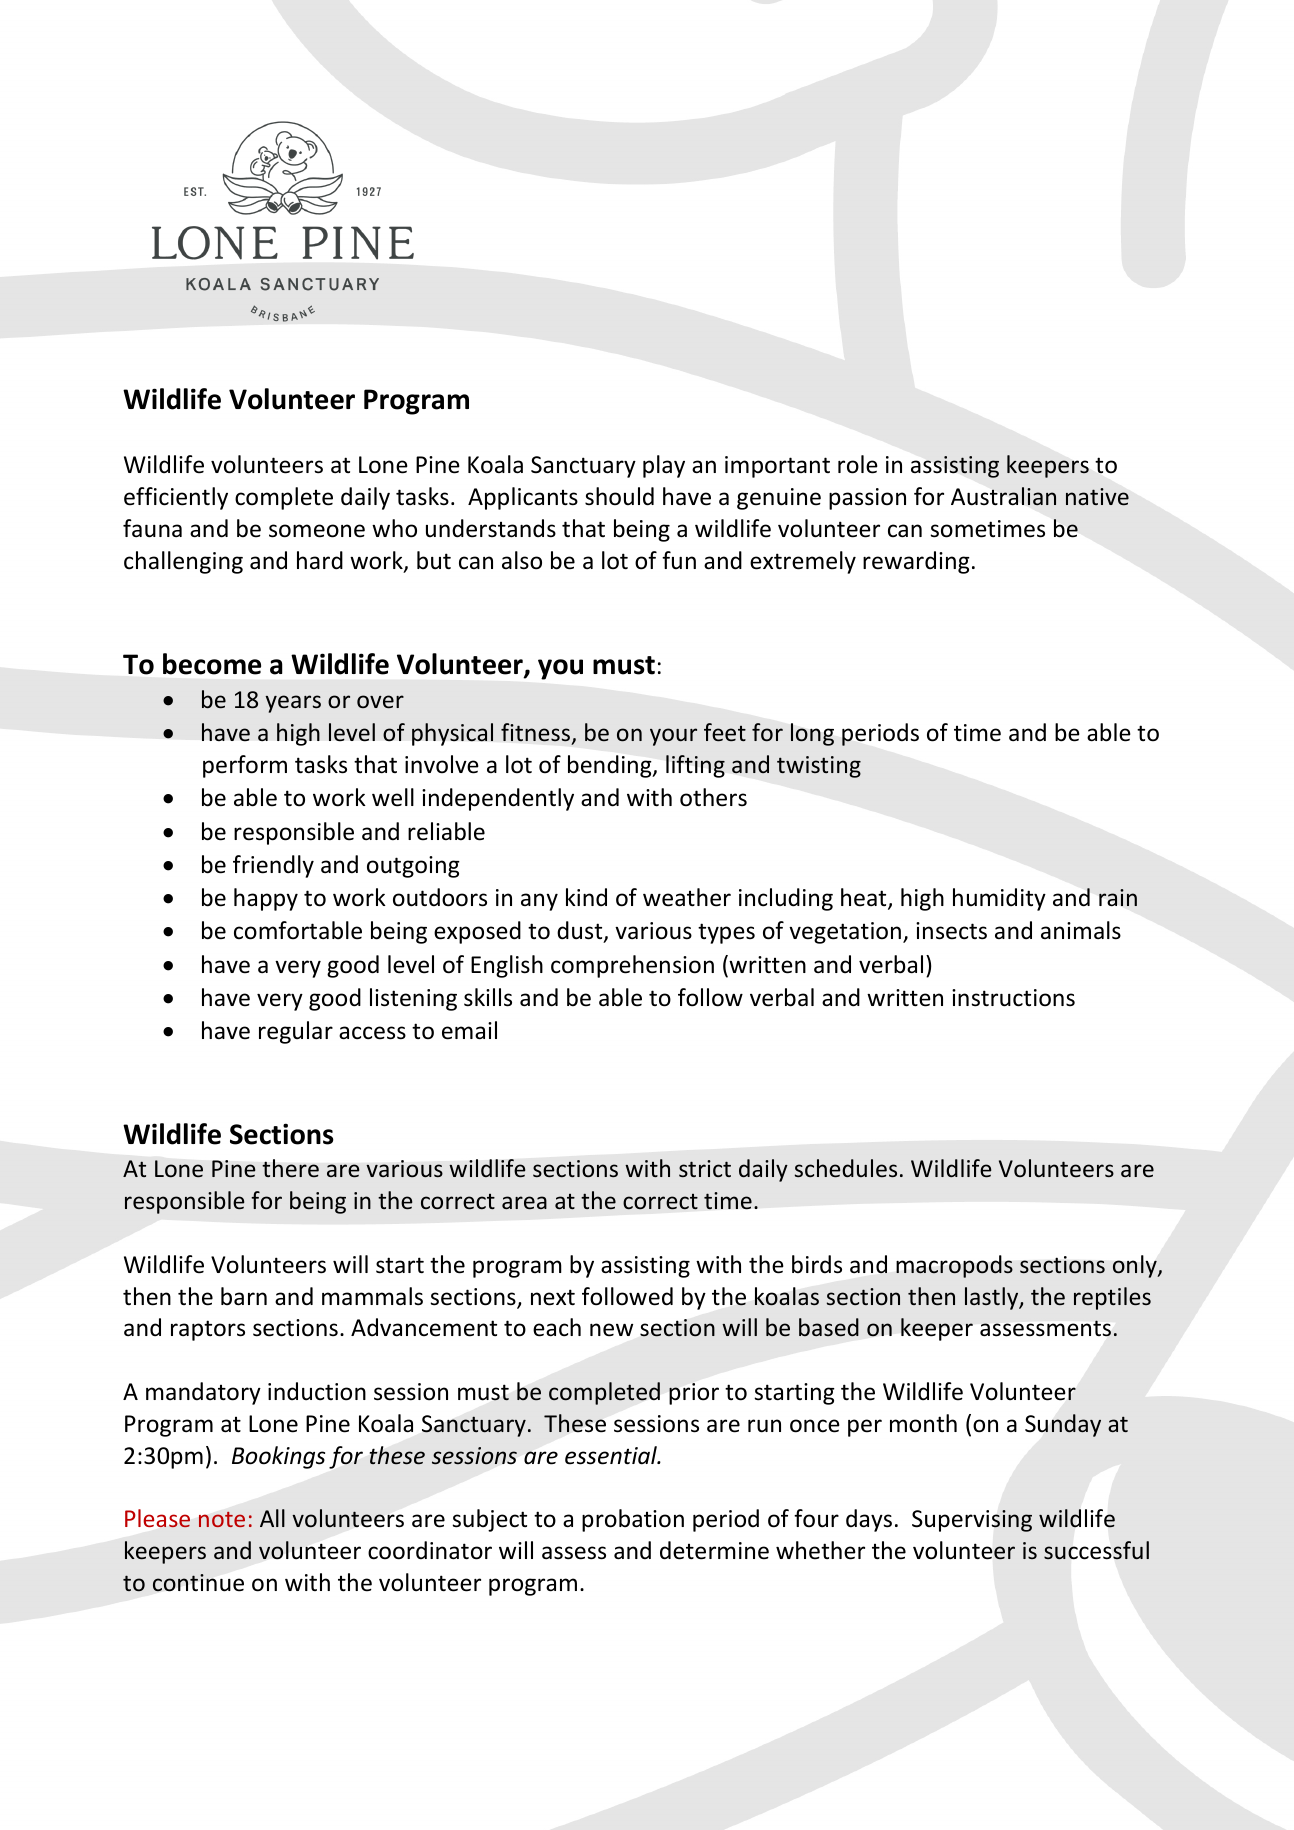 The height and width of the document is (1830, 1294). I want to click on instructions, so click(1013, 998).
